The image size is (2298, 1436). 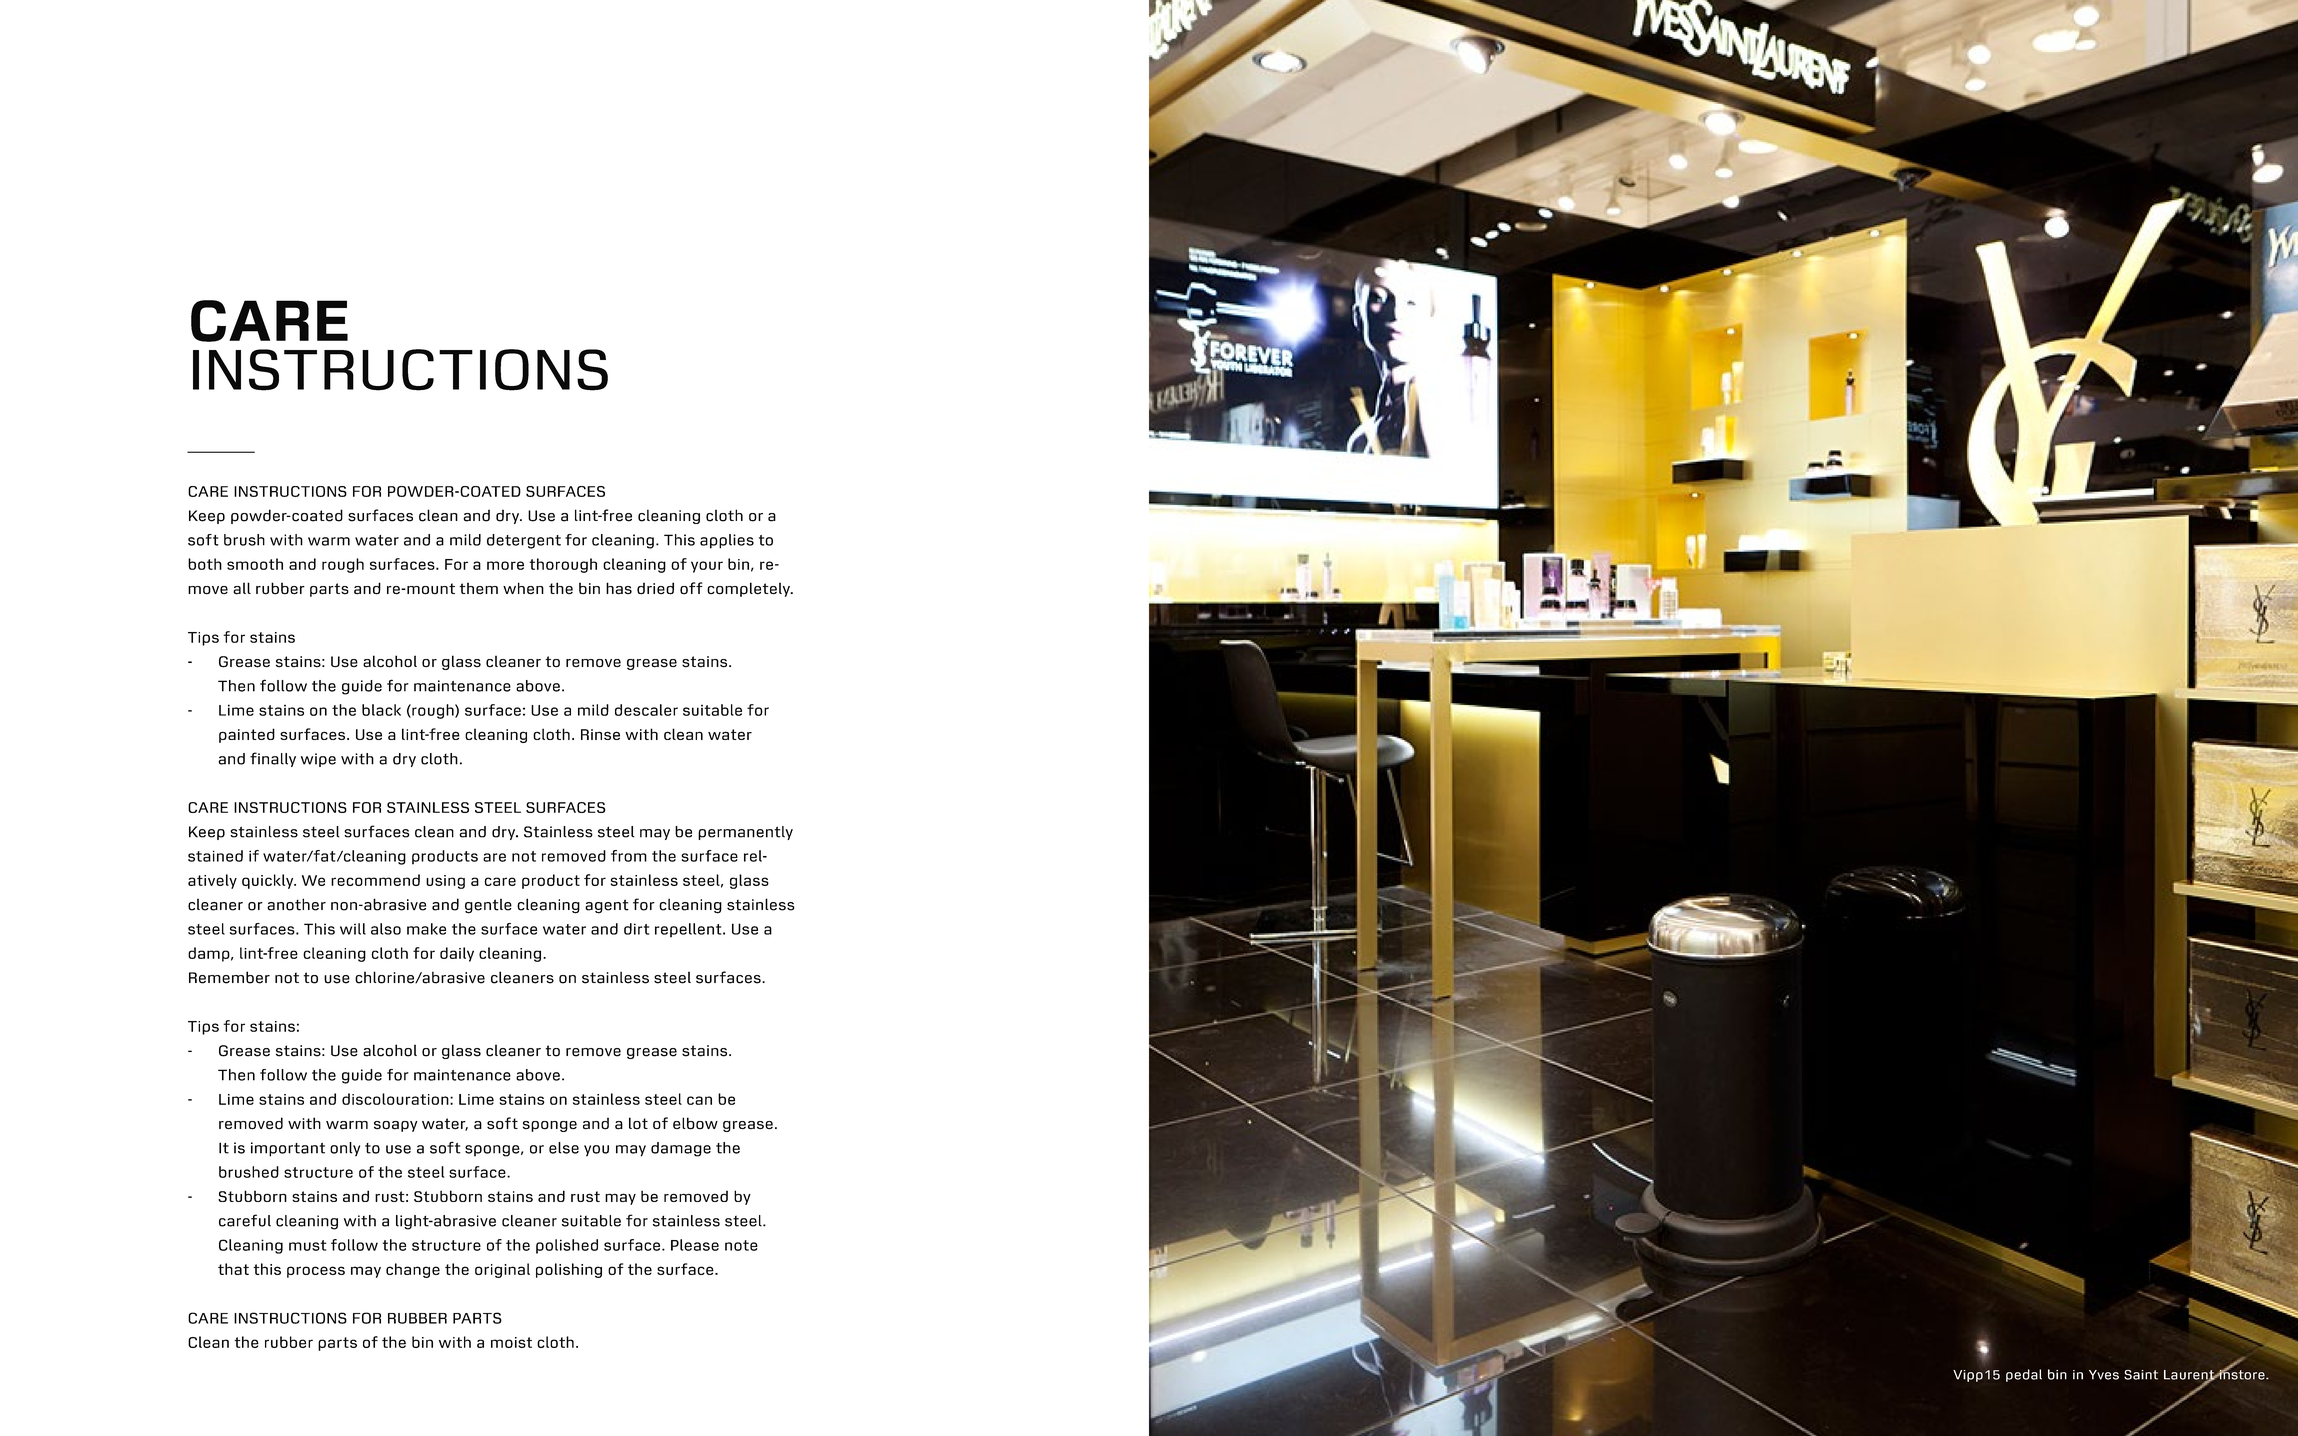 What do you see at coordinates (681, 1149) in the image?
I see `damage` at bounding box center [681, 1149].
